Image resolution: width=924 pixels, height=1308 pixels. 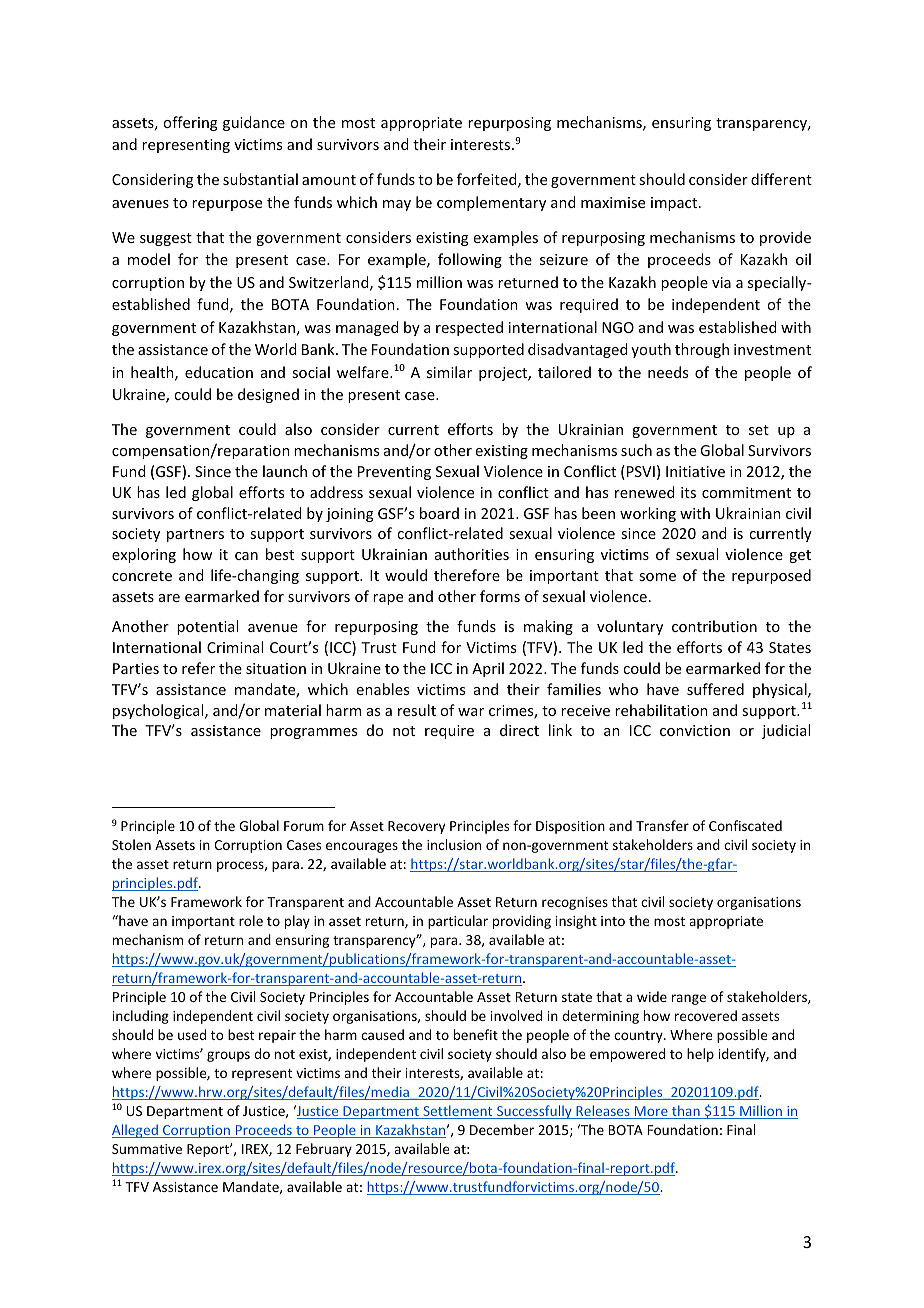 What do you see at coordinates (190, 123) in the image?
I see `offering` at bounding box center [190, 123].
